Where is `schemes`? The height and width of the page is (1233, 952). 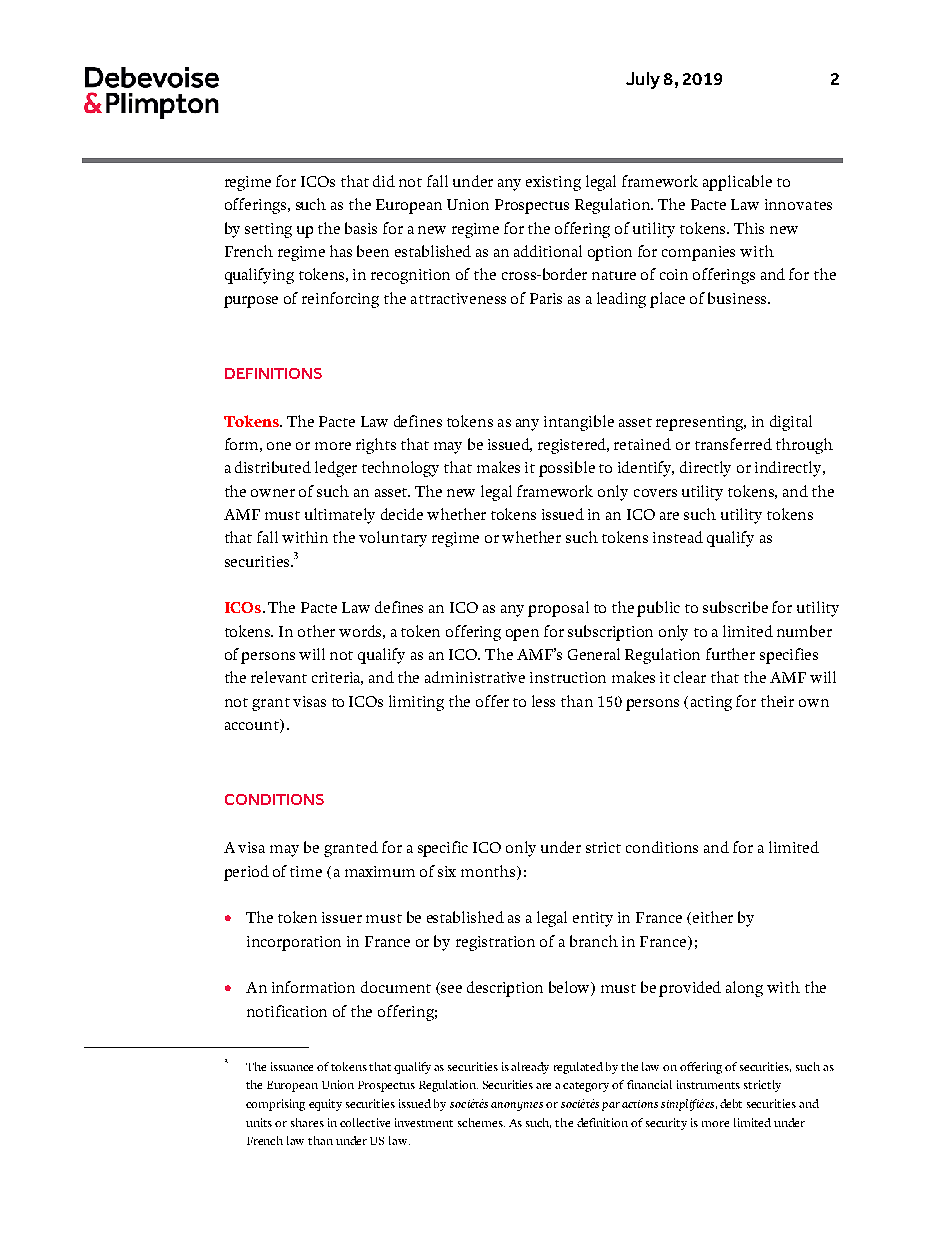
schemes is located at coordinates (481, 1122).
